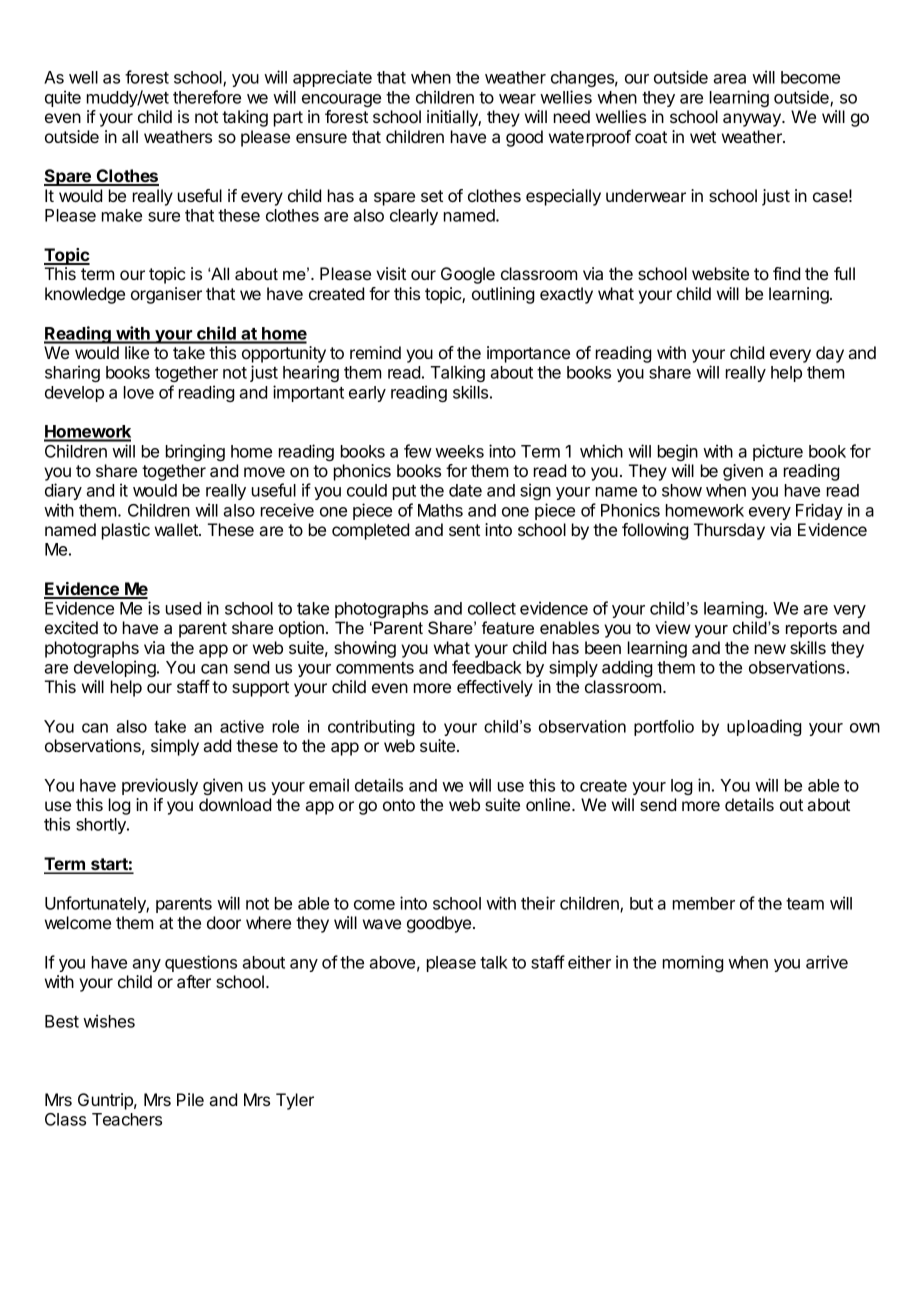 This image has height=1308, width=924. I want to click on anyway, so click(753, 120).
